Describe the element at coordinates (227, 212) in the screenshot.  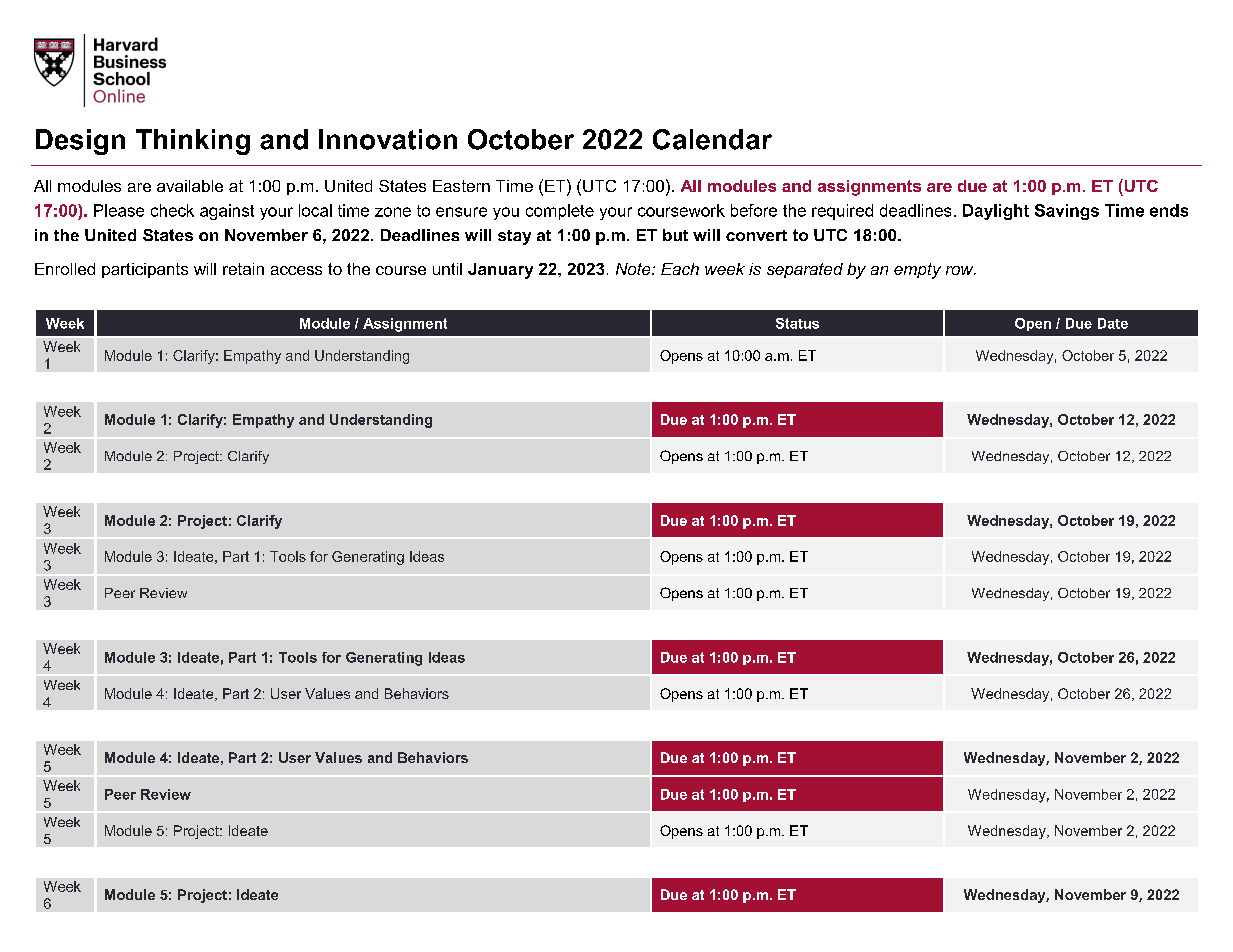
I see `against` at that location.
